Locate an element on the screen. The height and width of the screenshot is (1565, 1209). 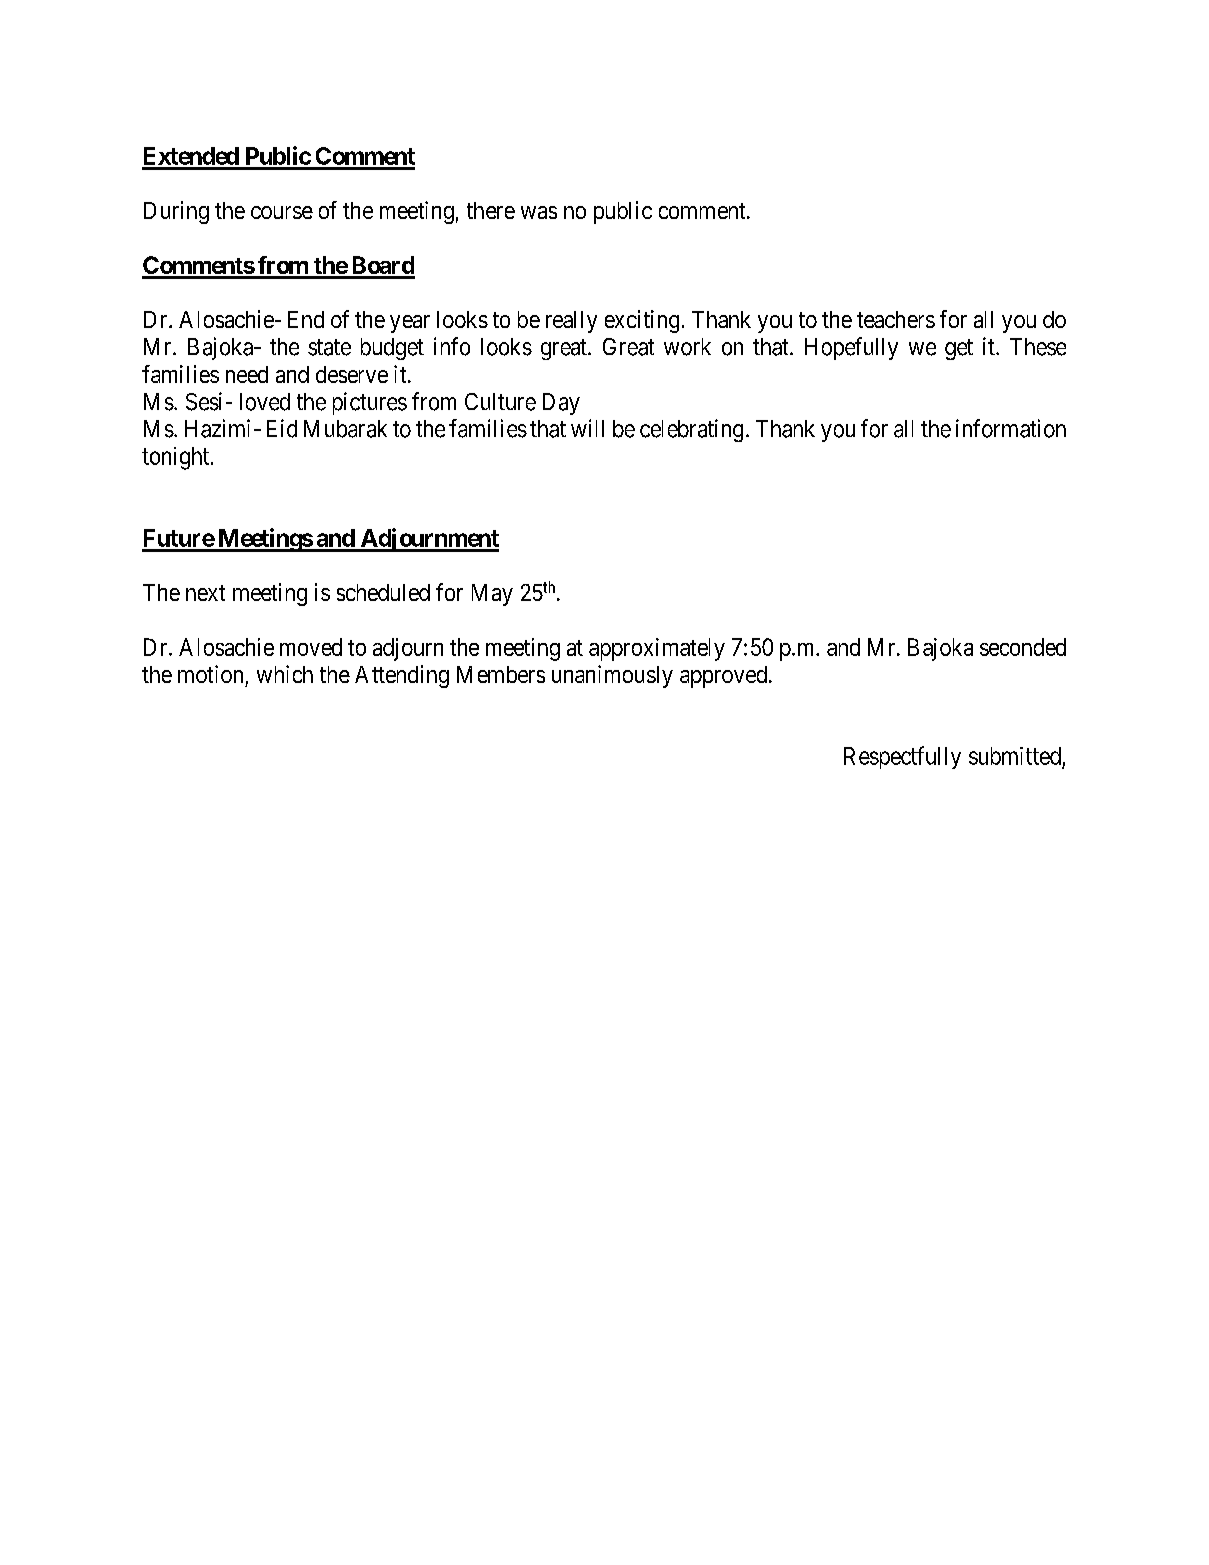
work is located at coordinates (687, 347).
